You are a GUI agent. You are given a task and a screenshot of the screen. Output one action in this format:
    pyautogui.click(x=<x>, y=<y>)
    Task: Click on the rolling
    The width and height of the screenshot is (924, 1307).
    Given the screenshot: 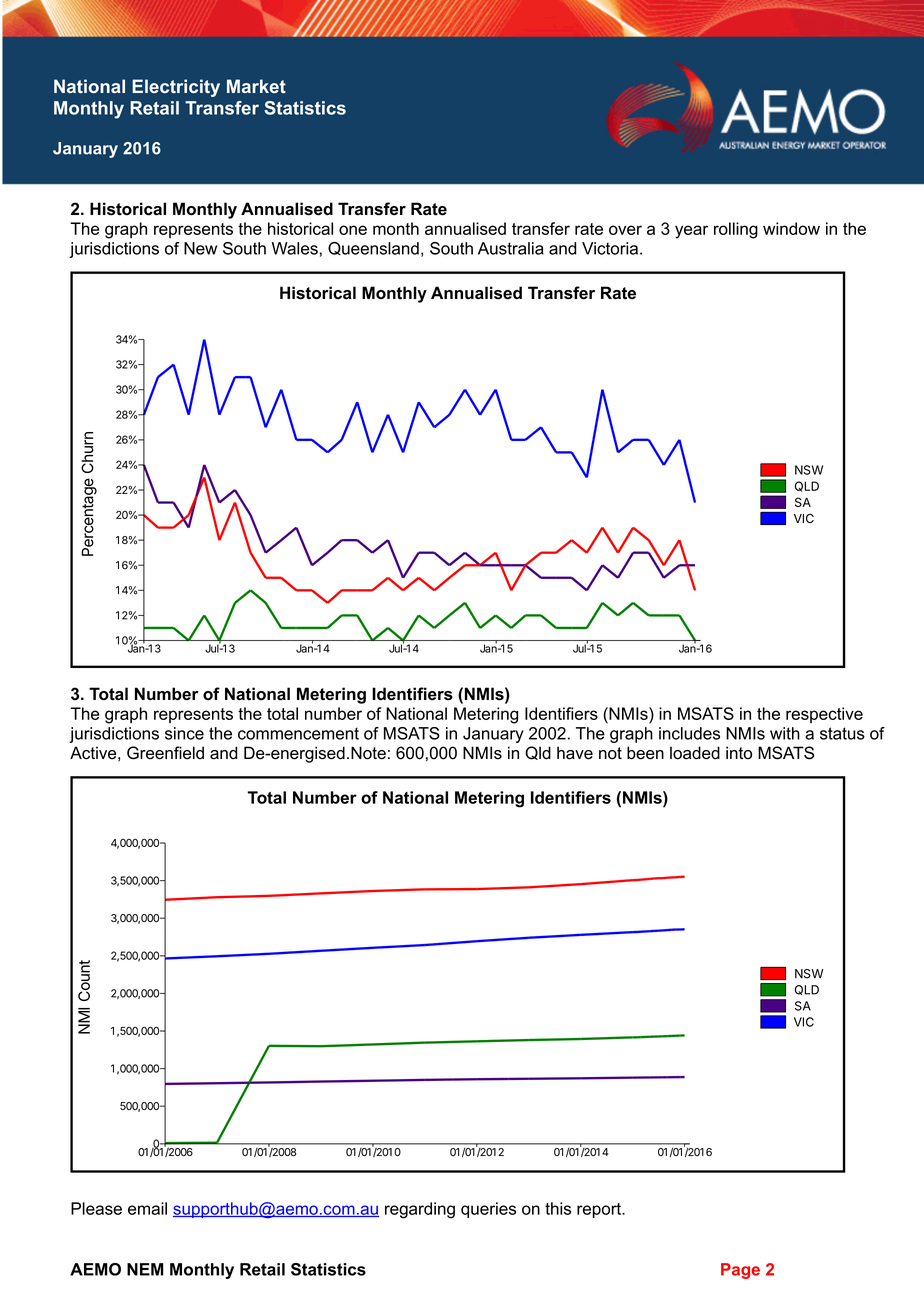 What is the action you would take?
    pyautogui.click(x=736, y=230)
